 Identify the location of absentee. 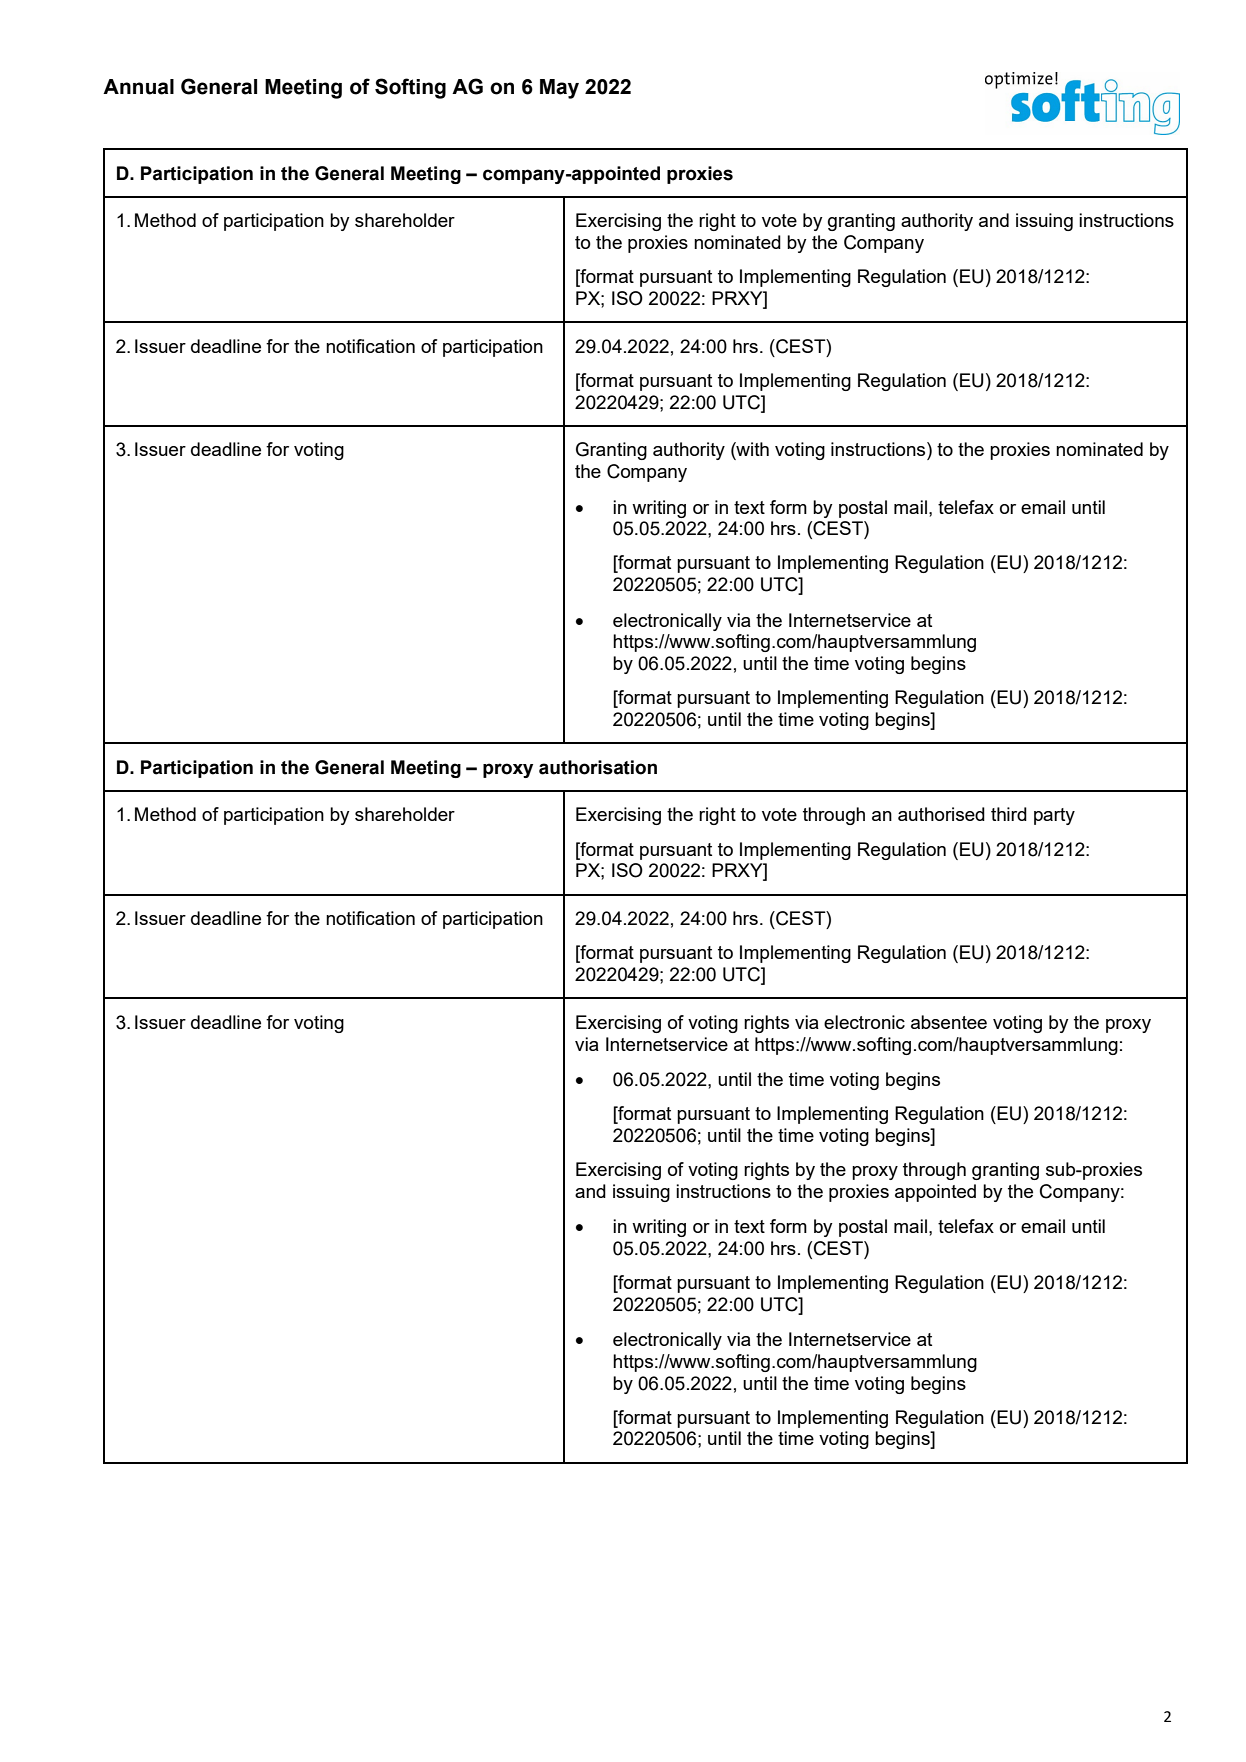
(949, 1022).
